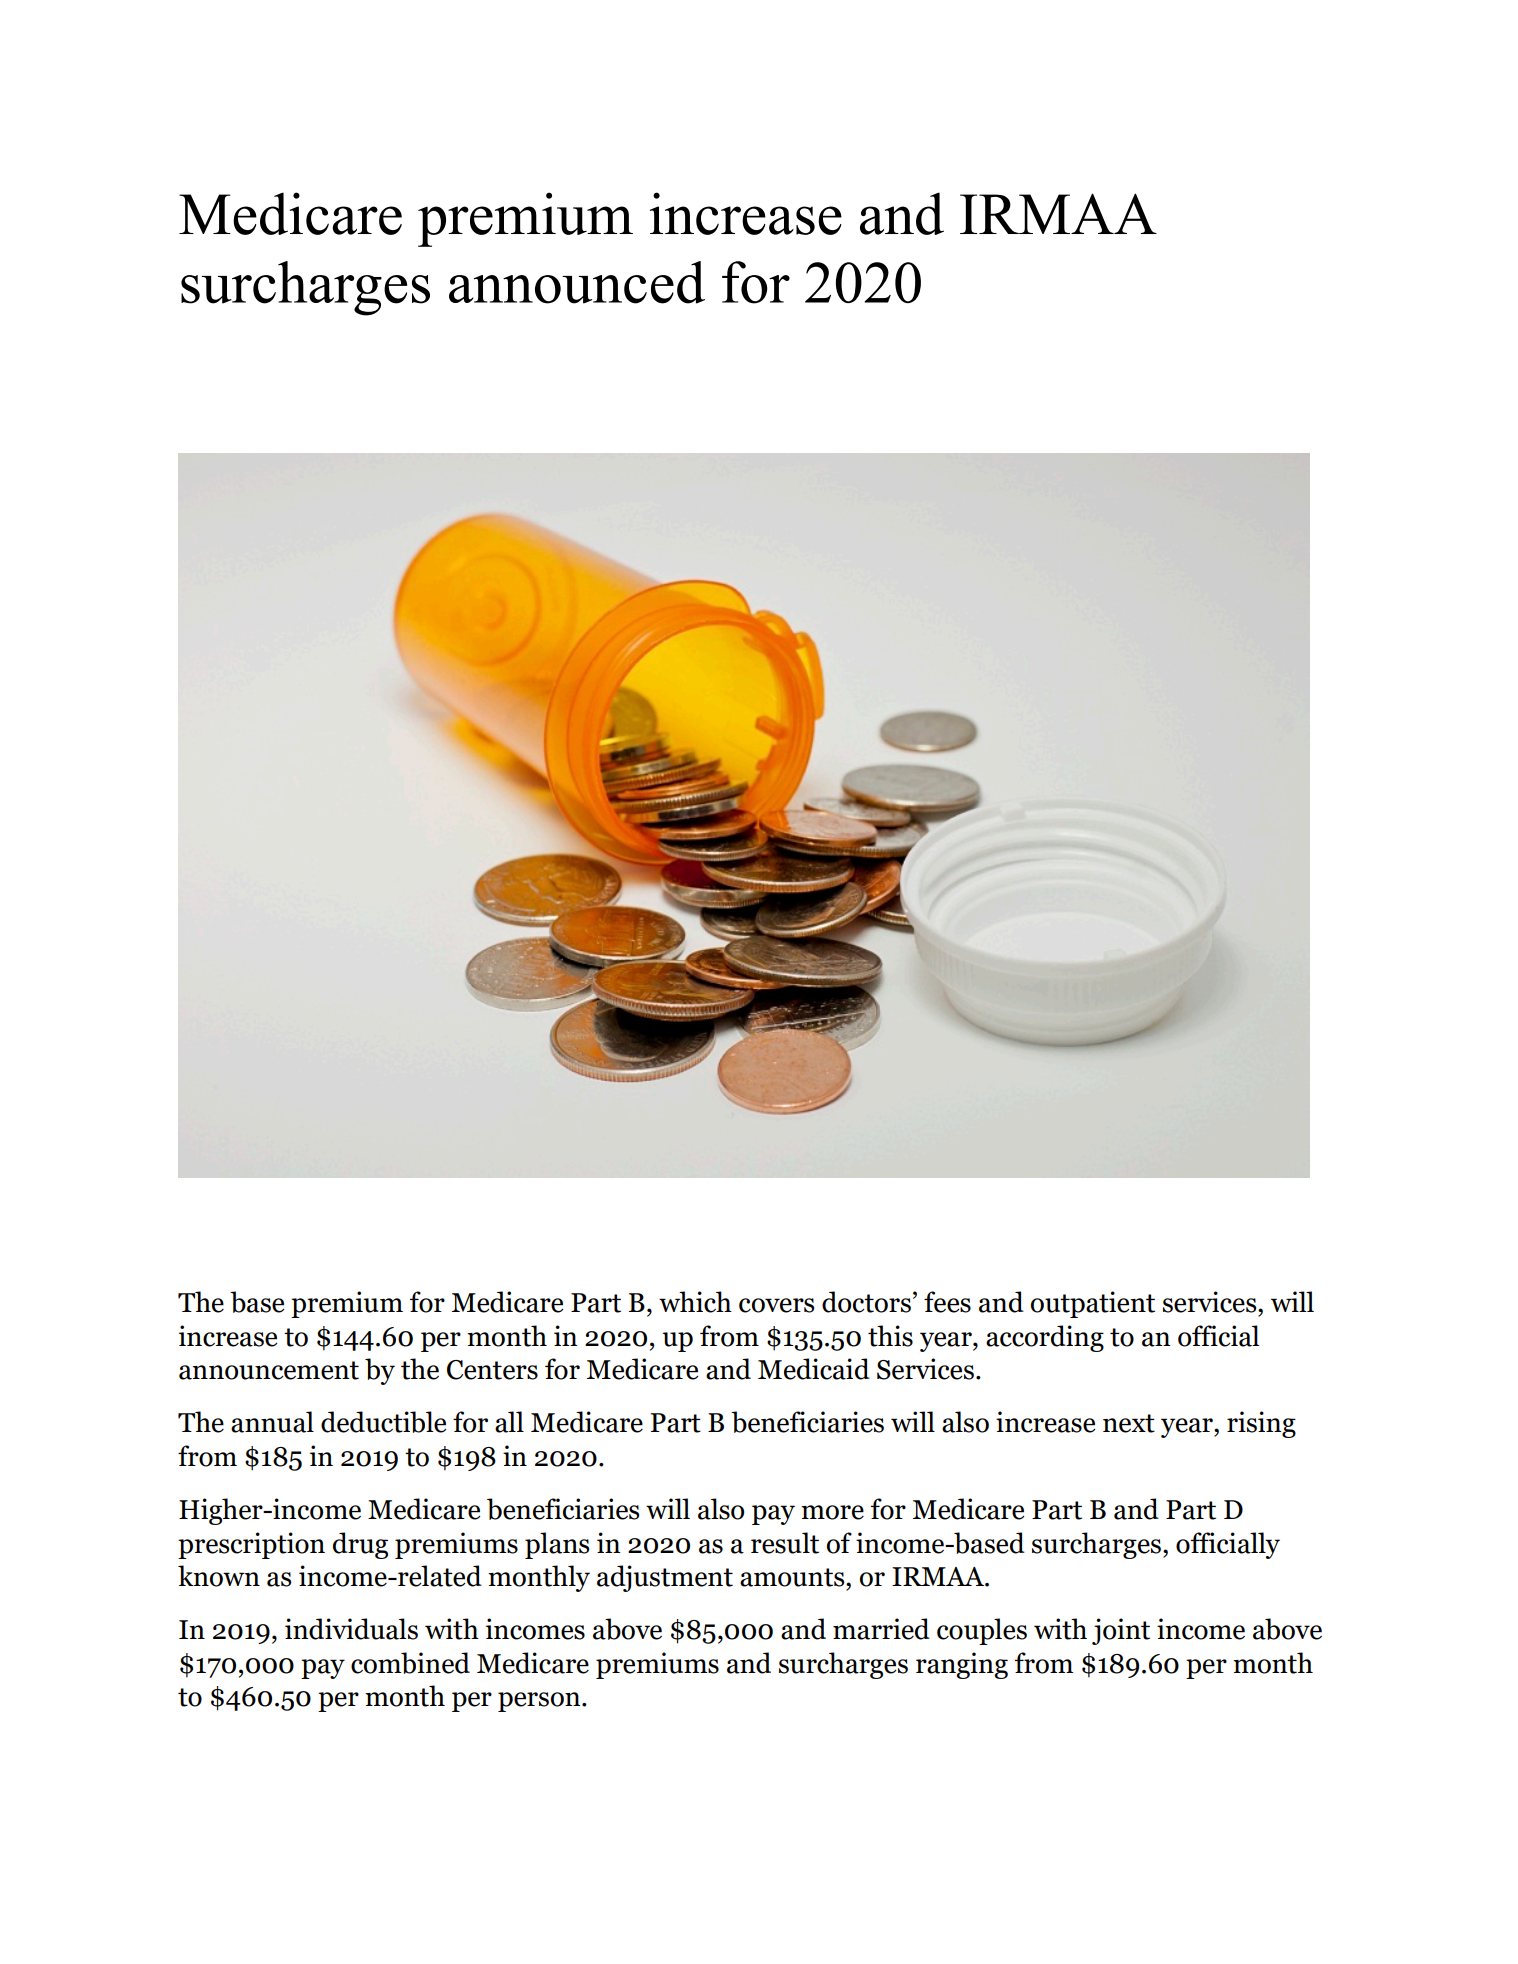 Image resolution: width=1518 pixels, height=1964 pixels. What do you see at coordinates (947, 1302) in the screenshot?
I see `fees` at bounding box center [947, 1302].
